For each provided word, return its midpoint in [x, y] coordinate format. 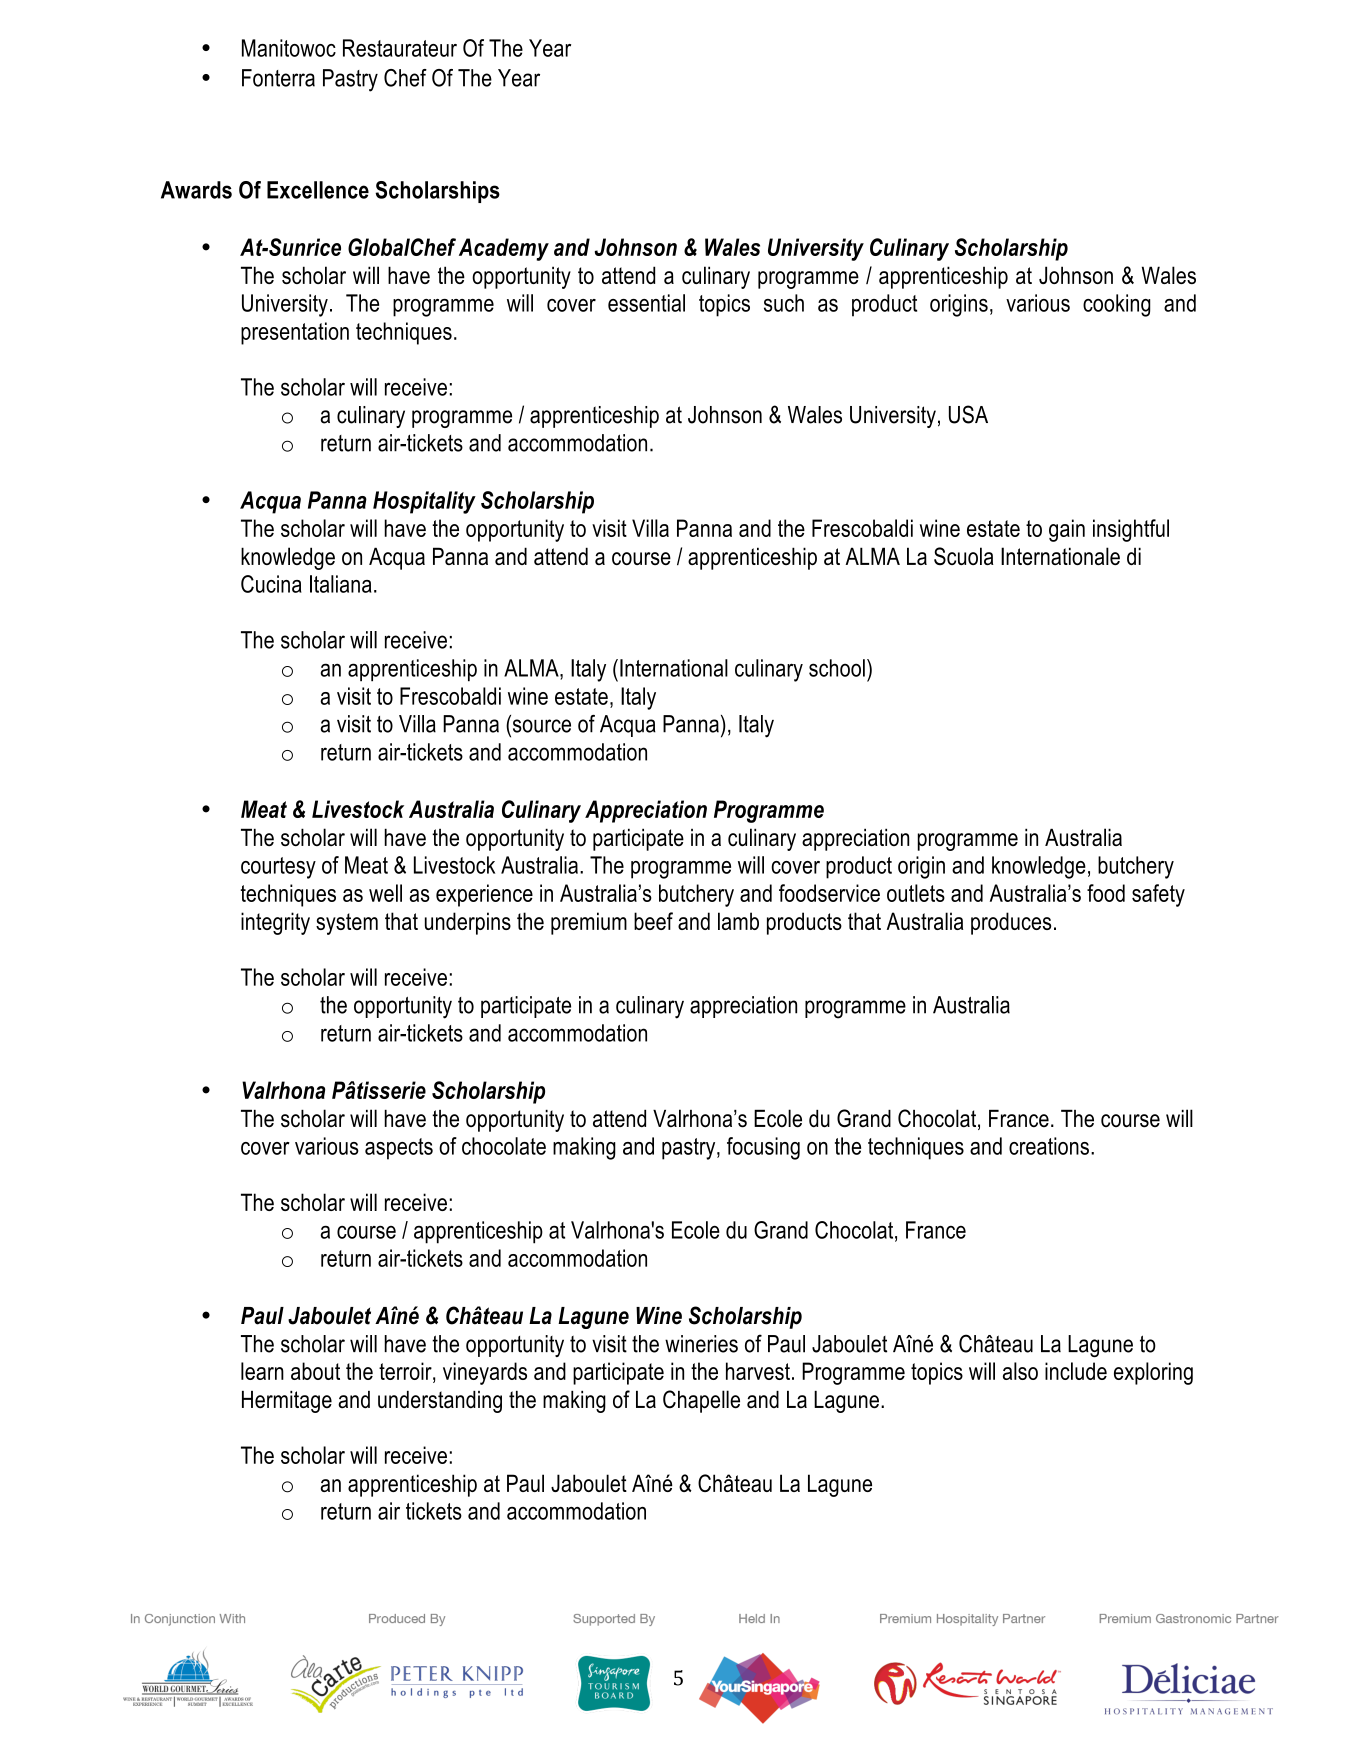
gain [1067, 530]
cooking [1117, 305]
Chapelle [701, 1401]
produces [1011, 923]
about [315, 1371]
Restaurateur [400, 48]
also [1020, 1371]
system [347, 924]
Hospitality [424, 502]
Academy [504, 249]
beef [653, 921]
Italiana [341, 584]
